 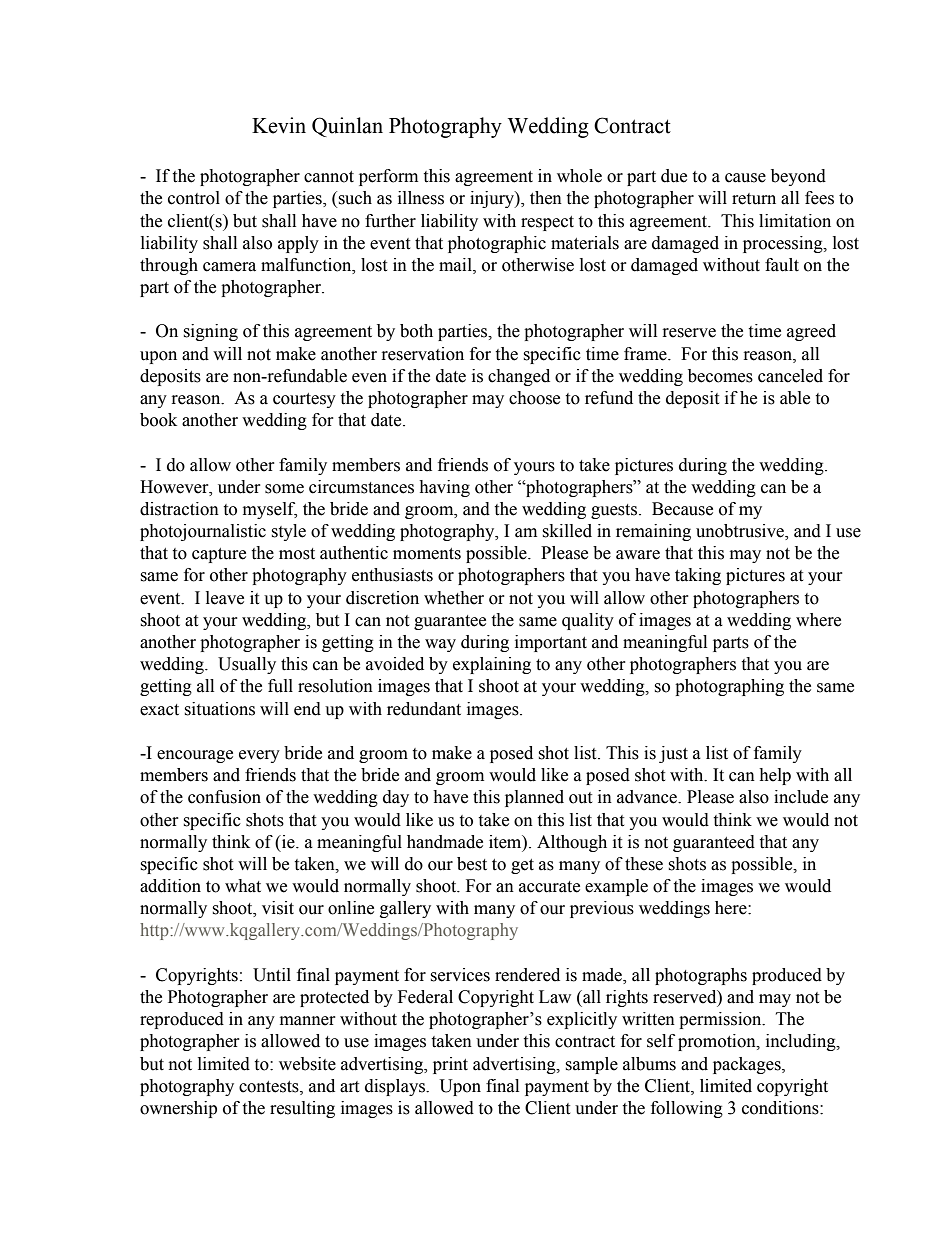 I want to click on include, so click(x=801, y=797).
